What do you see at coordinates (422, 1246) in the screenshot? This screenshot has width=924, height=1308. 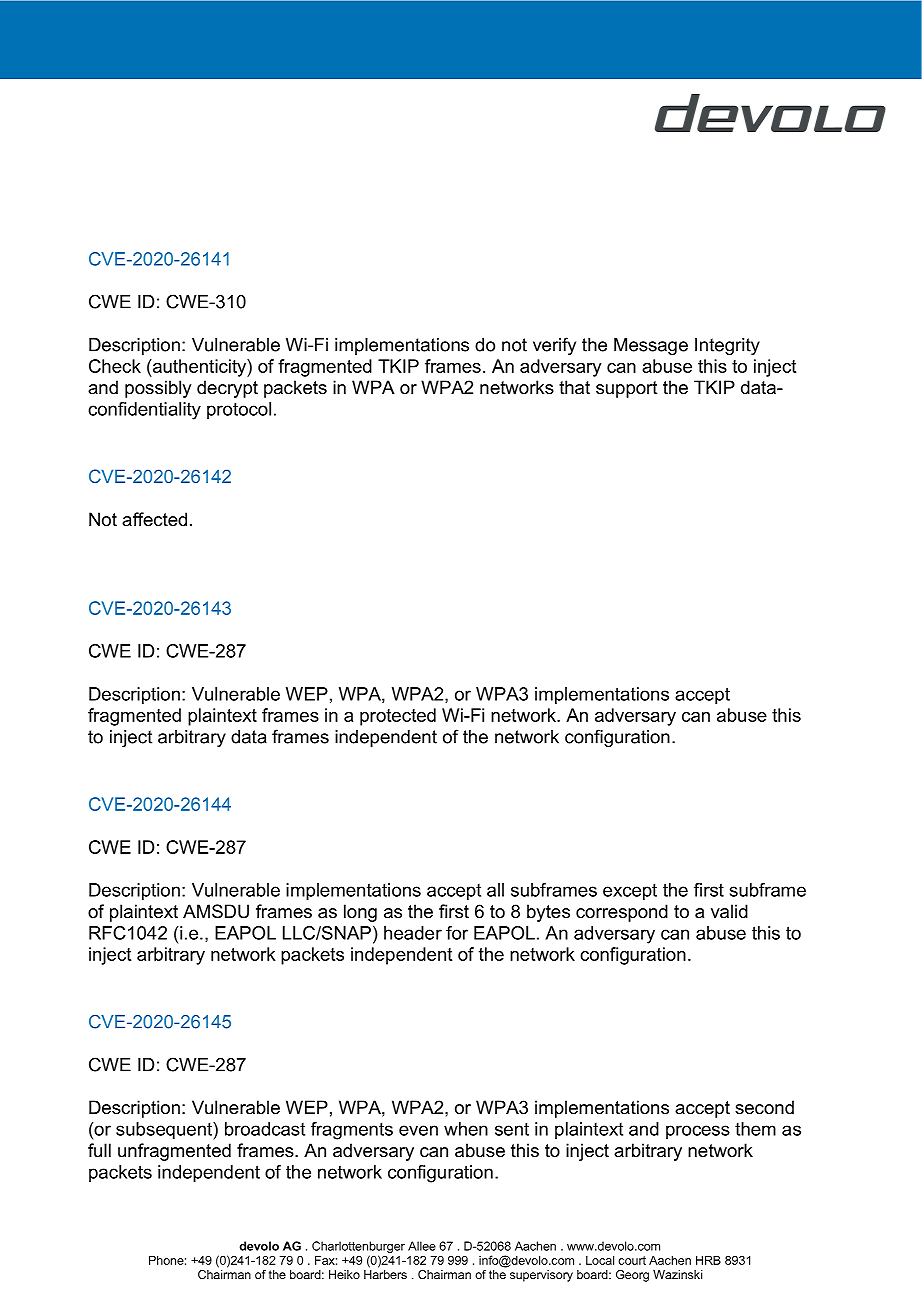 I see `Allee` at bounding box center [422, 1246].
